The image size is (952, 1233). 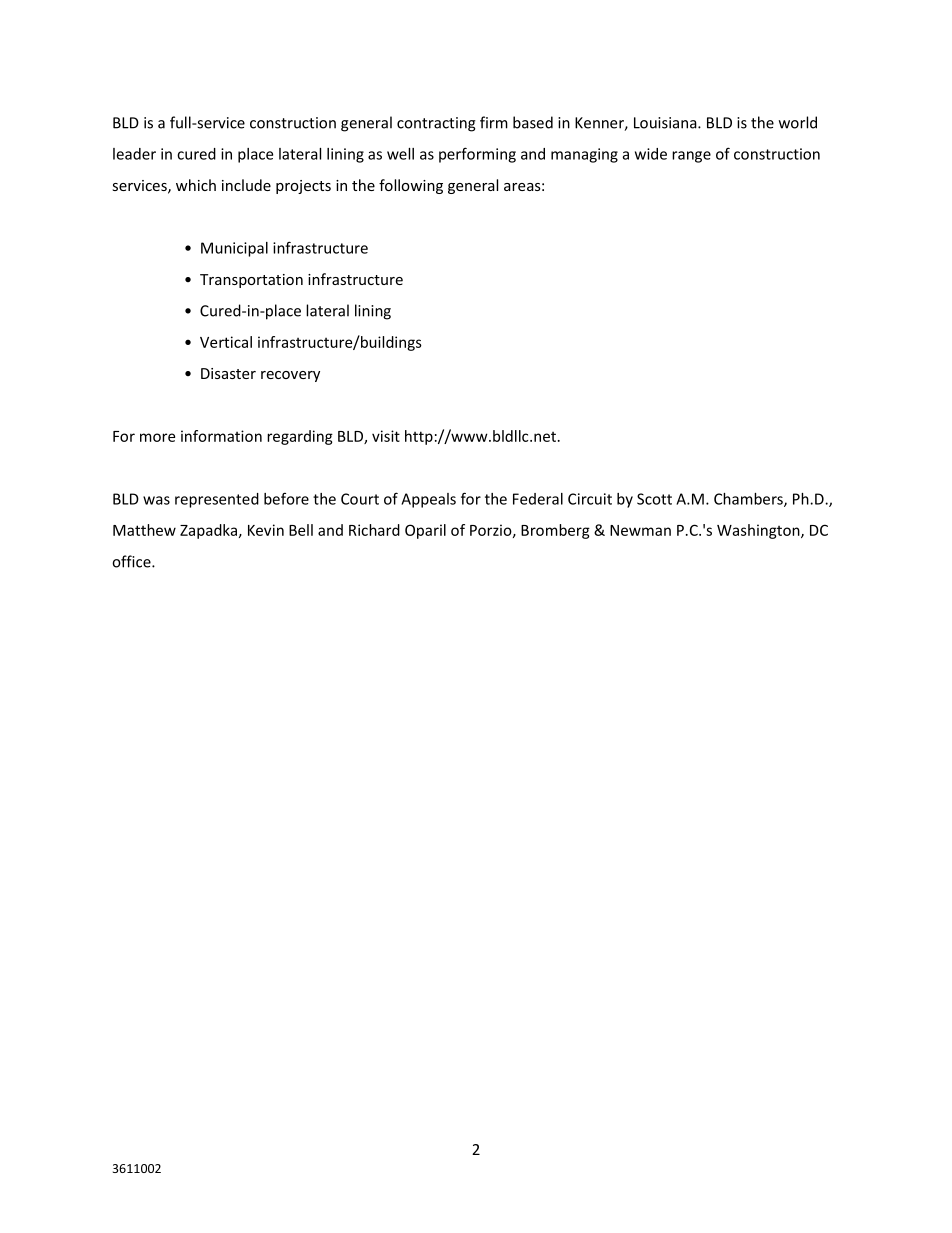 What do you see at coordinates (666, 123) in the document?
I see `Louisiana` at bounding box center [666, 123].
